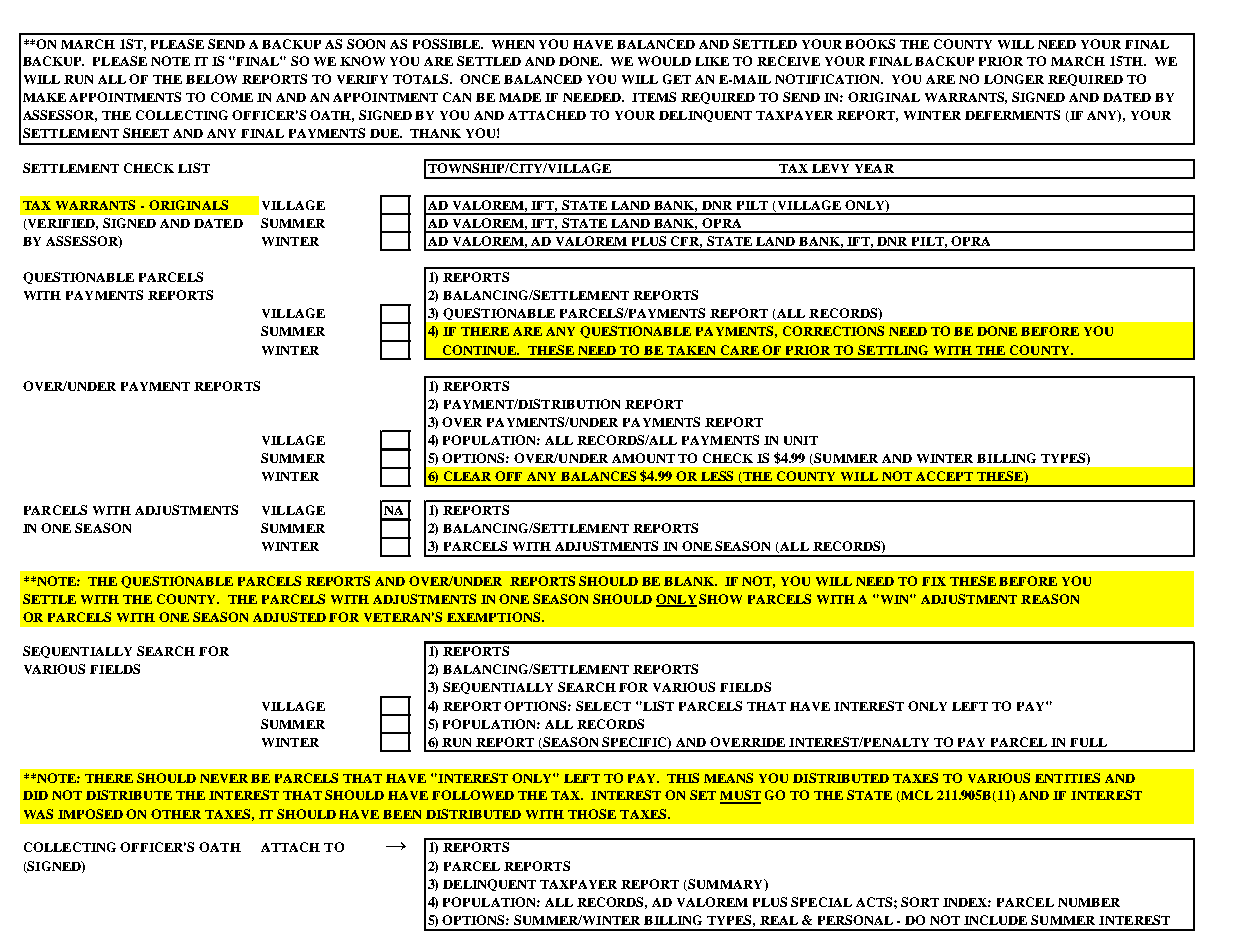  Describe the element at coordinates (967, 902) in the screenshot. I see `INDEX` at that location.
